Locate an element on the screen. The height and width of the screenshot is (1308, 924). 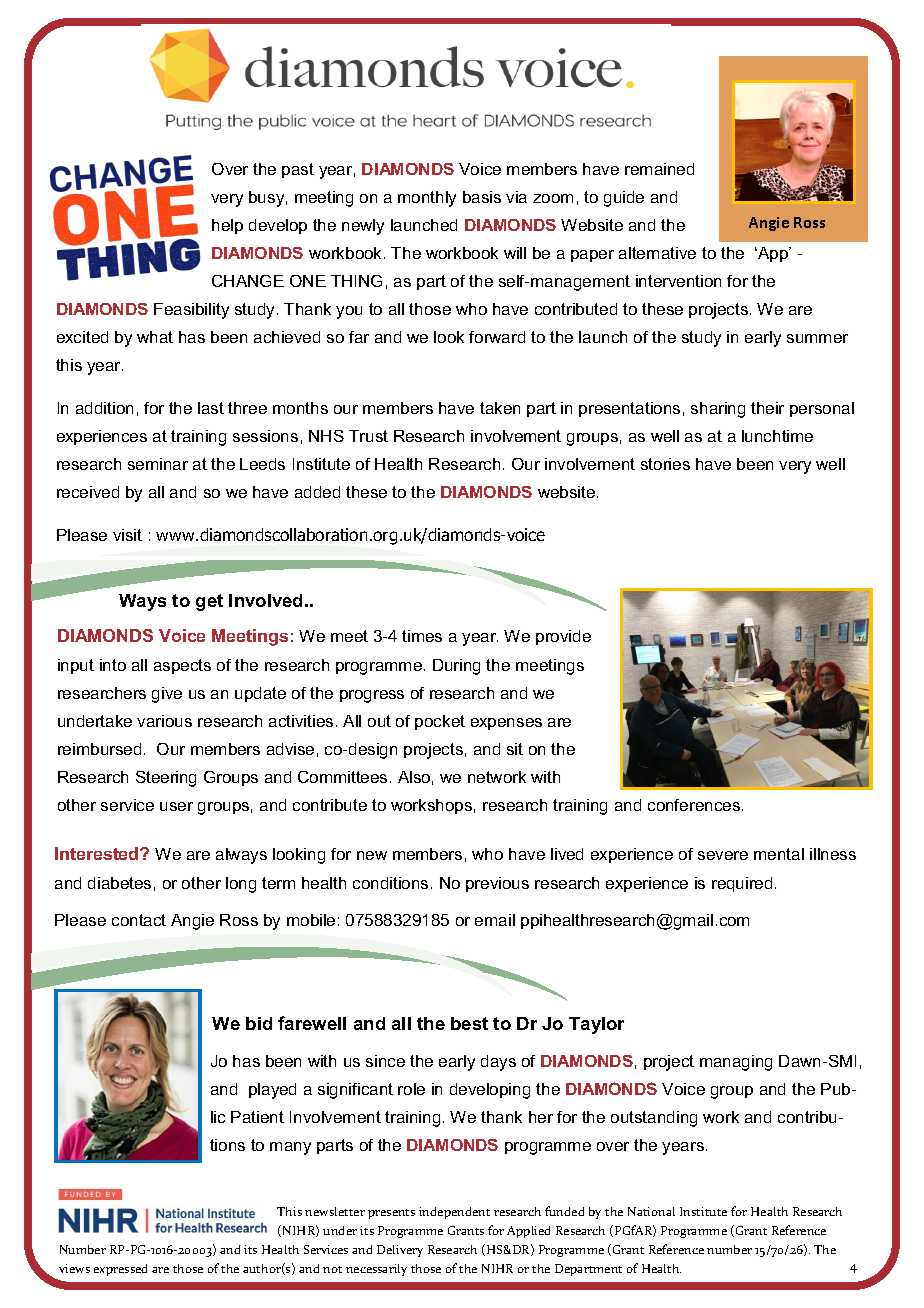
remained is located at coordinates (659, 169).
